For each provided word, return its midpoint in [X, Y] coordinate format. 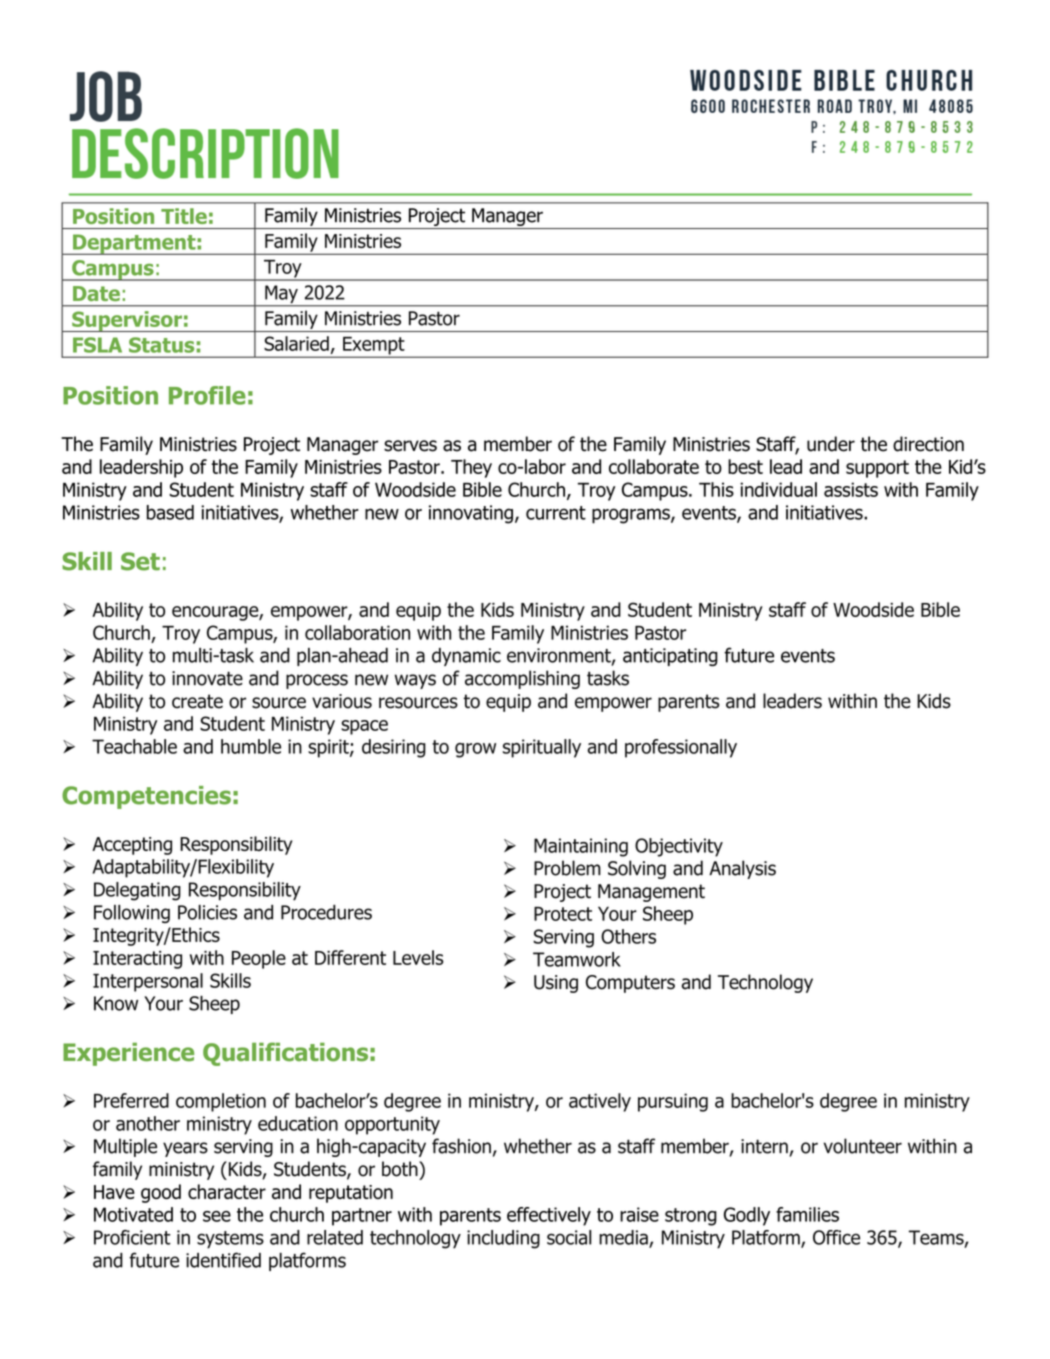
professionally [681, 748]
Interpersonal [148, 982]
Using [556, 984]
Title [184, 216]
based [170, 512]
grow [475, 750]
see [217, 1216]
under [831, 444]
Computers [630, 984]
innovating [471, 514]
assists [851, 489]
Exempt [374, 347]
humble [251, 746]
